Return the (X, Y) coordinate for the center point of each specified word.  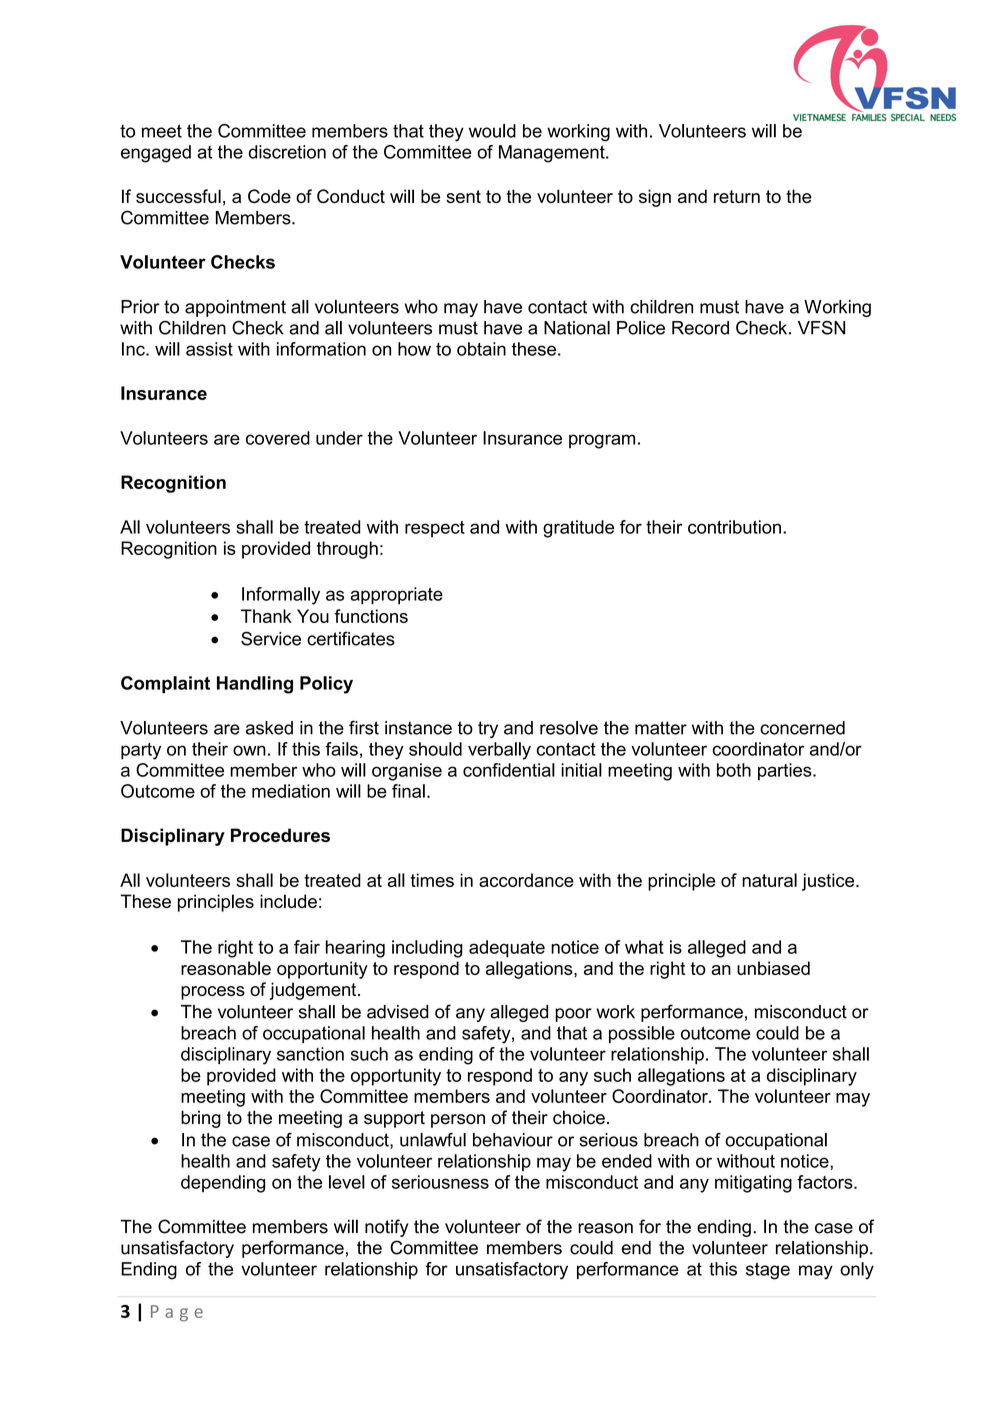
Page (177, 1313)
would (492, 131)
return (737, 196)
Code (269, 196)
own (249, 750)
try (488, 729)
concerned (802, 728)
